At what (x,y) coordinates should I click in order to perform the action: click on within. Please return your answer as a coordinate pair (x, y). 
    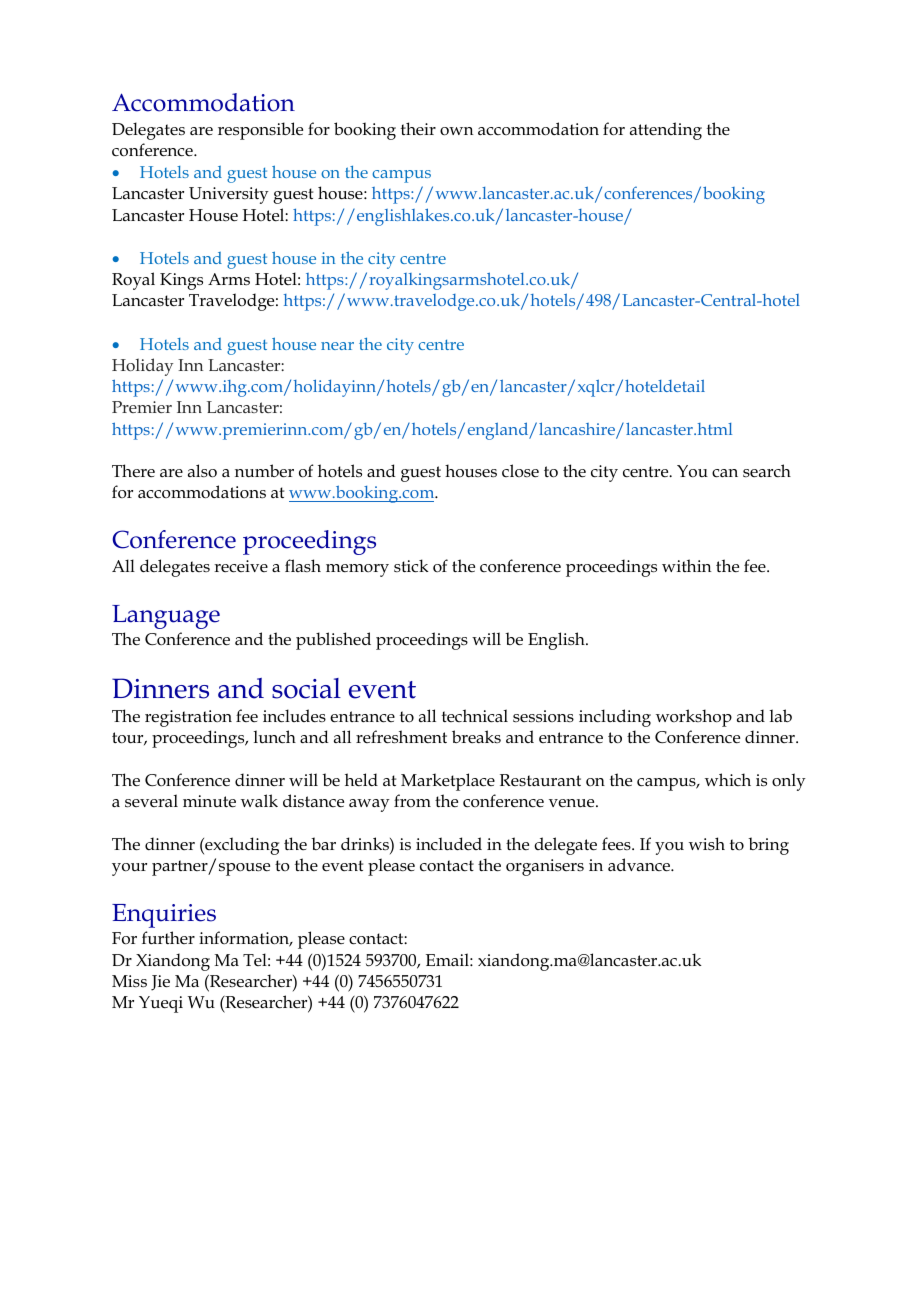
    Looking at the image, I should click on (686, 565).
